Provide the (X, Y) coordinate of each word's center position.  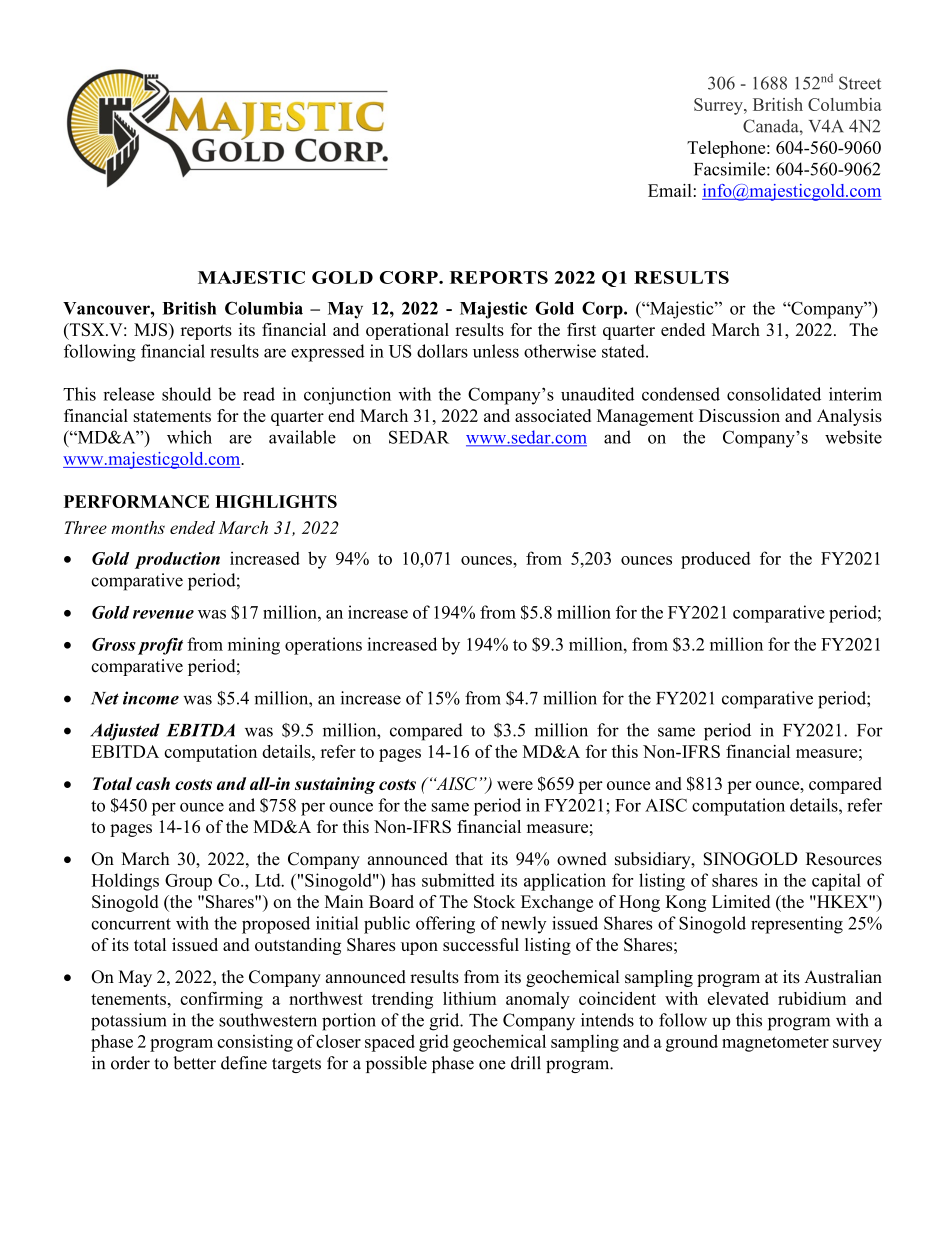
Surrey (719, 106)
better (194, 1063)
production (177, 560)
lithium (469, 998)
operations (323, 646)
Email (670, 190)
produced (716, 560)
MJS (152, 331)
